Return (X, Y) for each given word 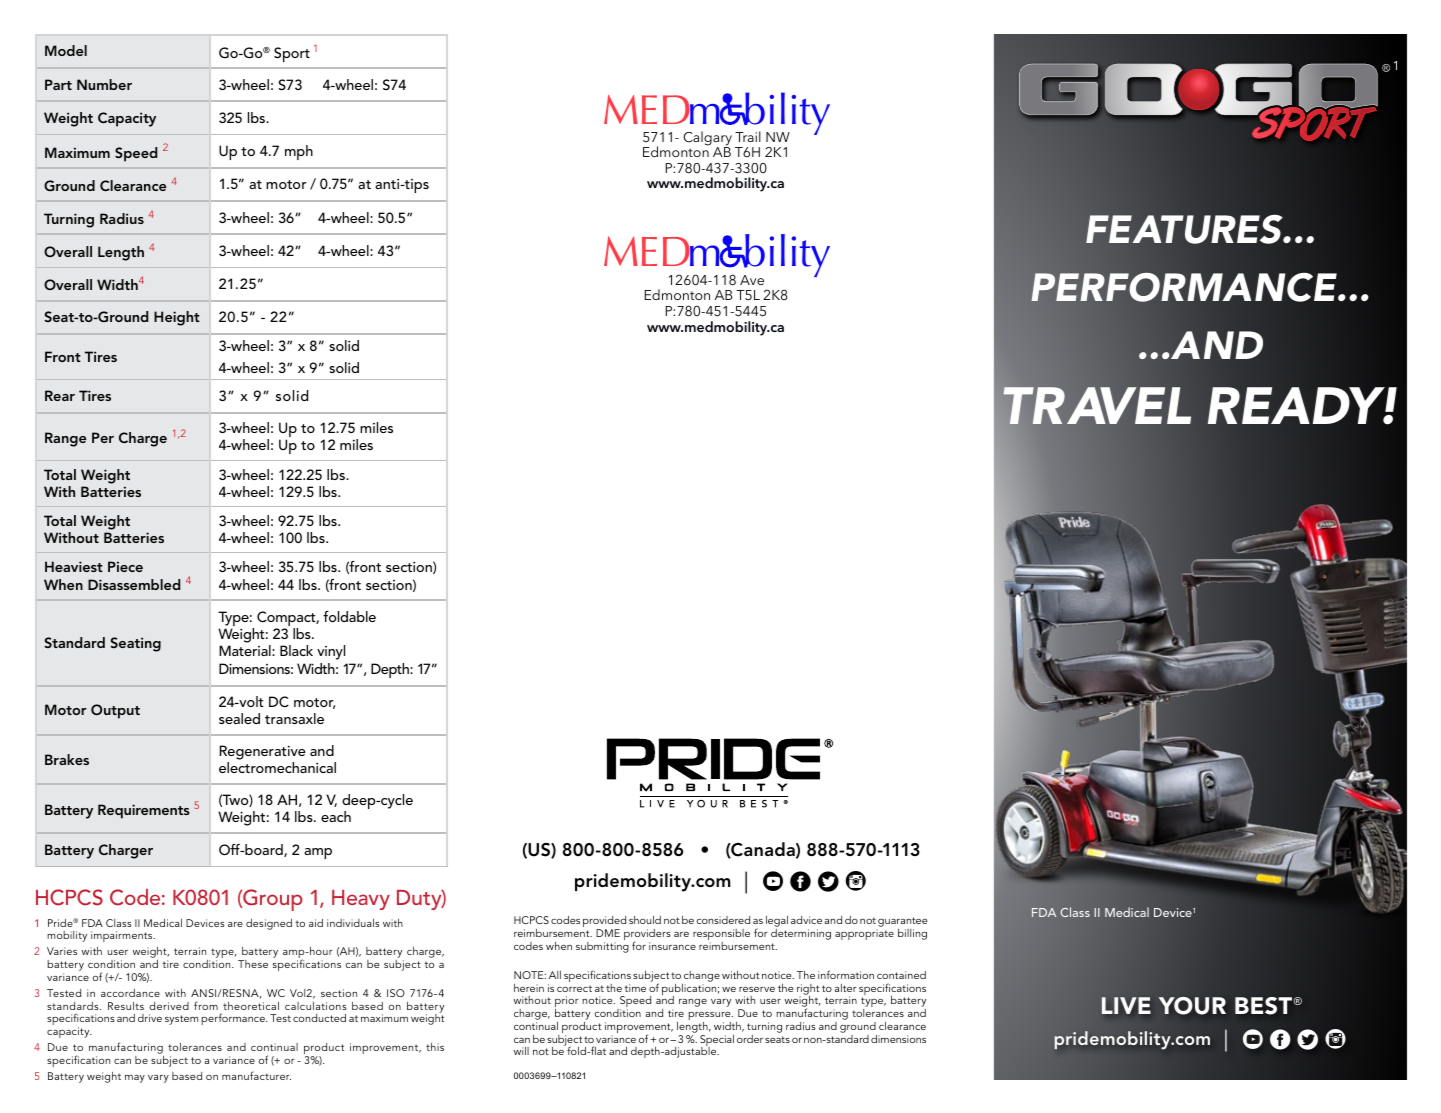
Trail (748, 136)
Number (104, 84)
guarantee (902, 923)
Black (296, 650)
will (521, 1051)
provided (604, 923)
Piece (125, 566)
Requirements (144, 811)
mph (299, 152)
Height (177, 318)
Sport (292, 54)
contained (901, 975)
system (181, 1020)
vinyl (331, 652)
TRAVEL (1096, 407)
